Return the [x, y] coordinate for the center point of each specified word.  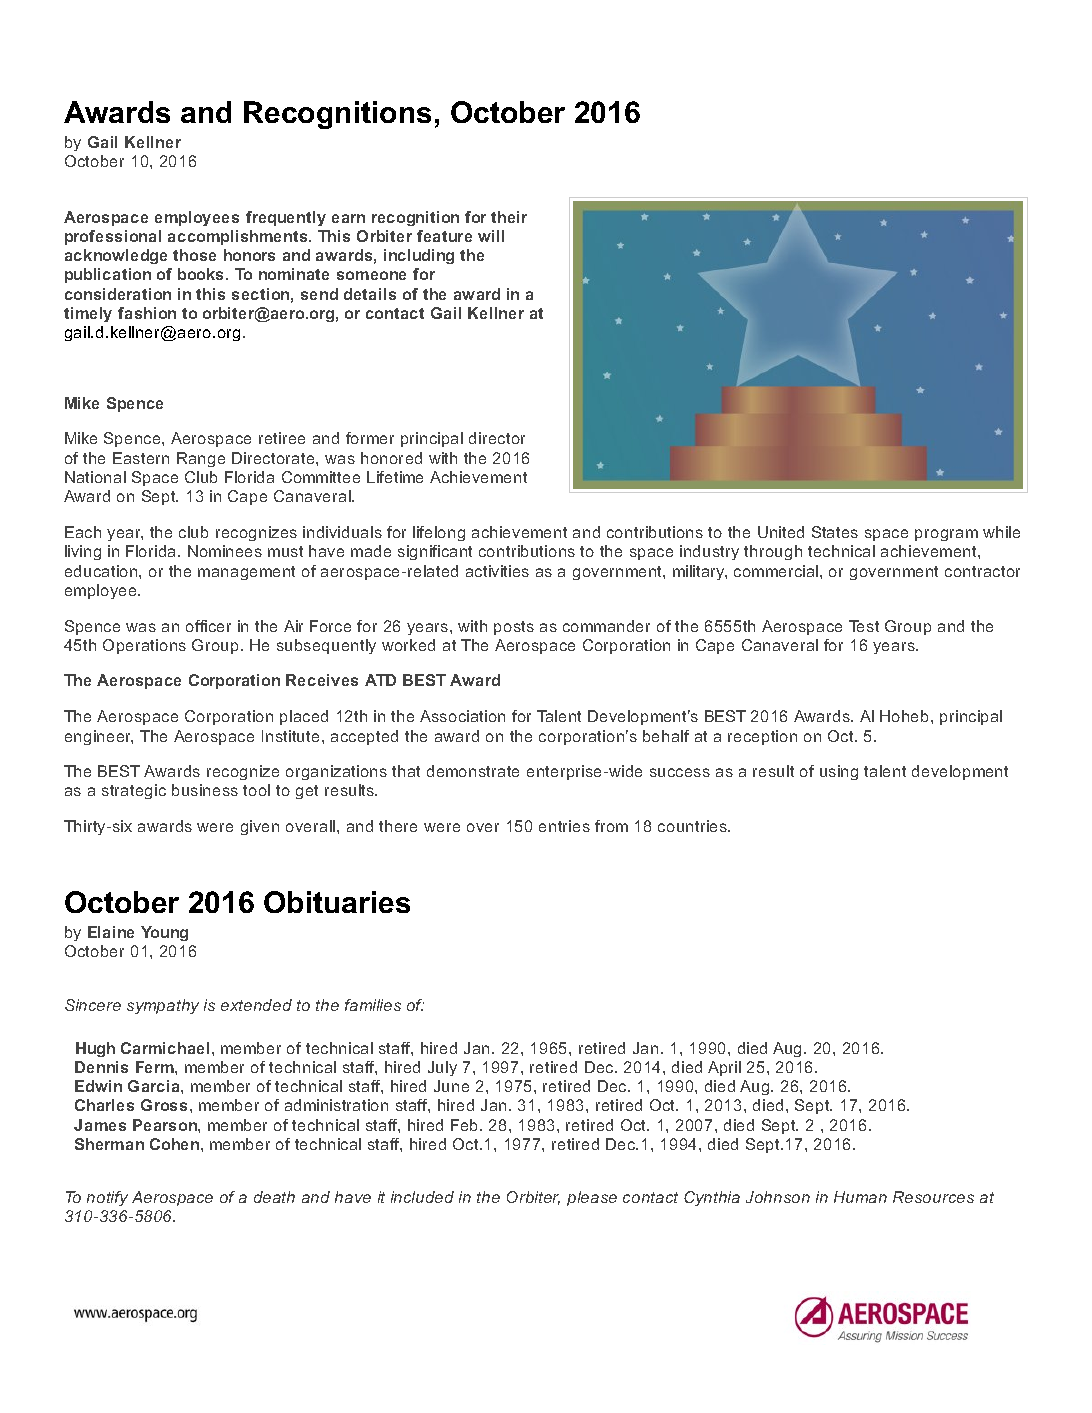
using [839, 772]
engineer [99, 737]
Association [462, 716]
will [491, 236]
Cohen [176, 1144]
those [194, 255]
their [509, 217]
